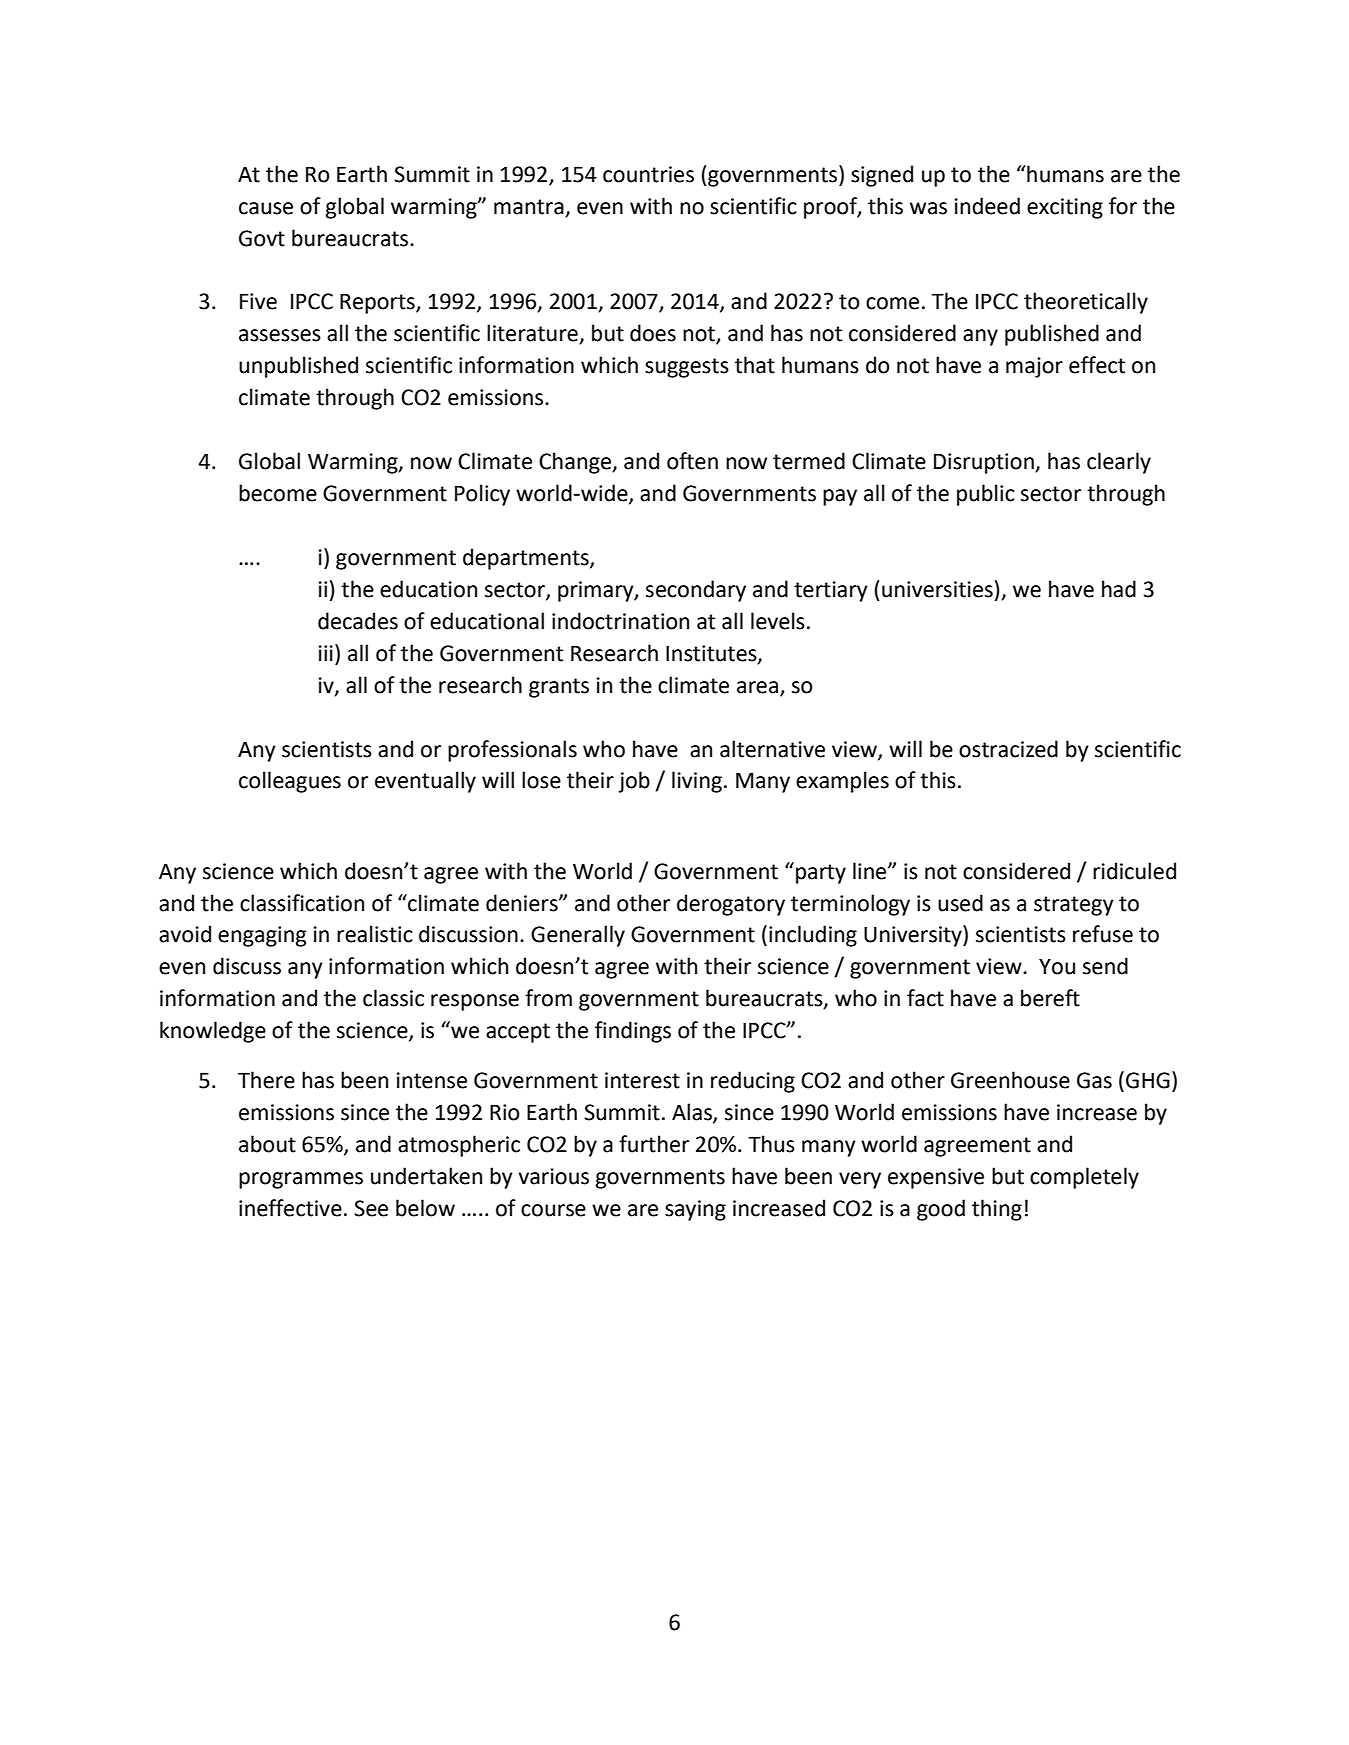 This screenshot has height=1745, width=1349. Describe the element at coordinates (695, 1210) in the screenshot. I see `saying` at that location.
